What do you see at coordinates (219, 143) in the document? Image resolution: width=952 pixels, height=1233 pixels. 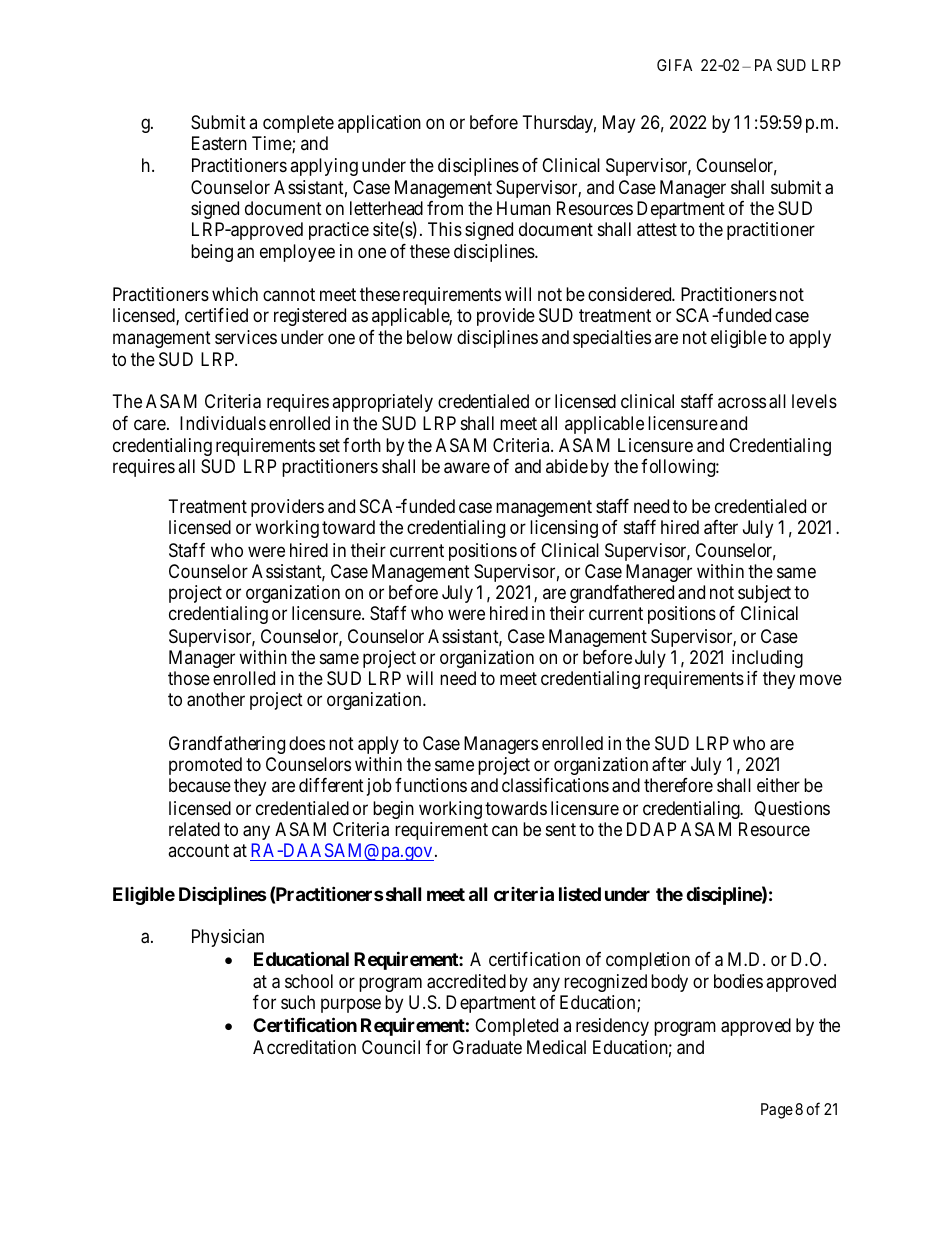 I see `Eastern` at bounding box center [219, 143].
